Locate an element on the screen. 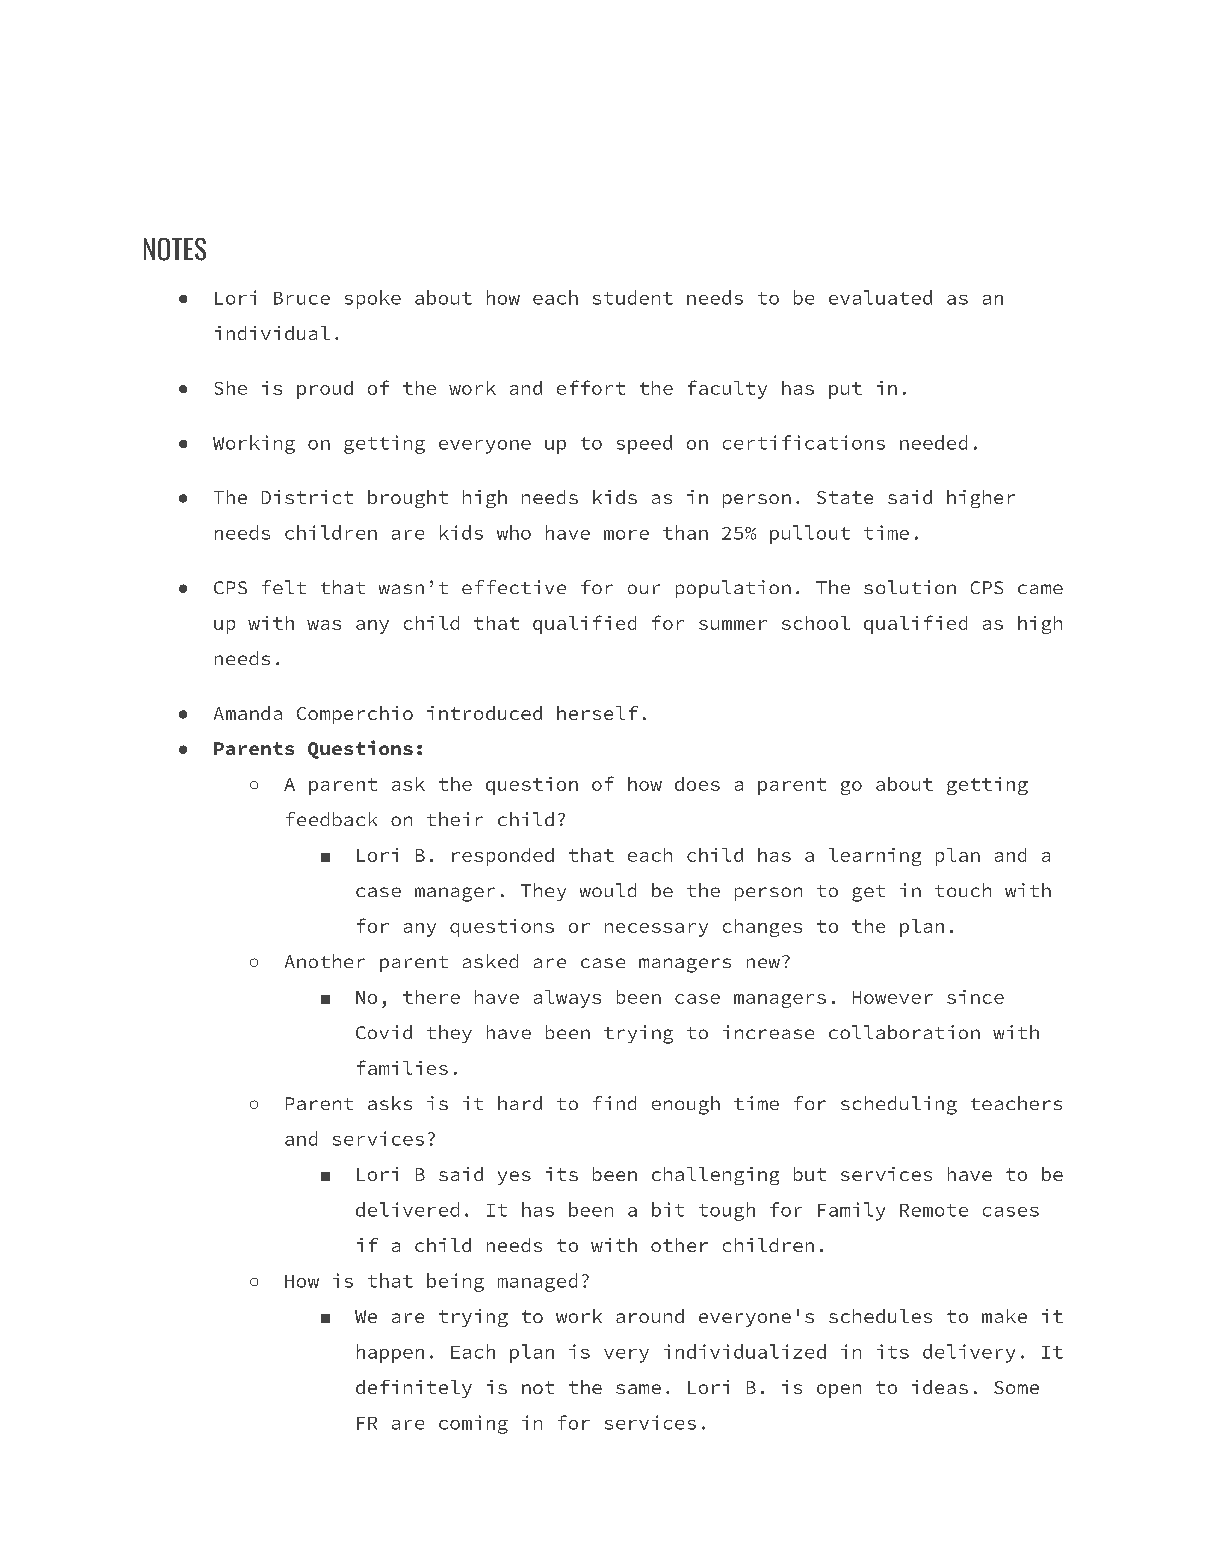 The image size is (1206, 1561). happen is located at coordinates (390, 1353).
